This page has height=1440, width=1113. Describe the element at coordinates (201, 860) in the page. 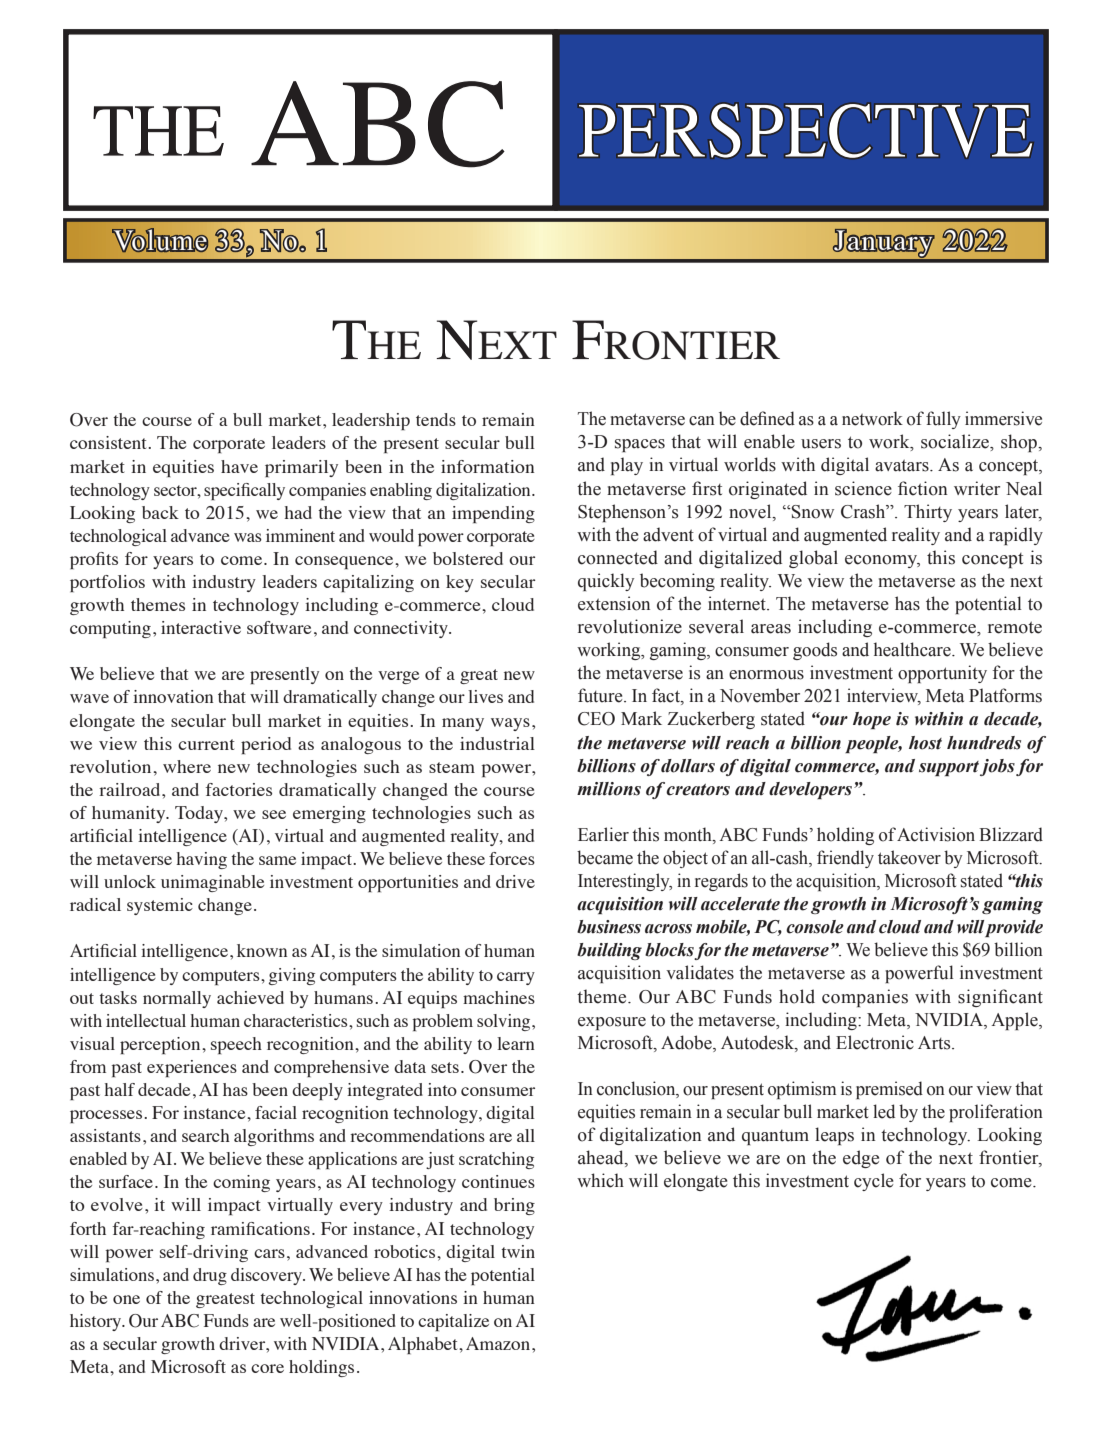

I see `having` at that location.
